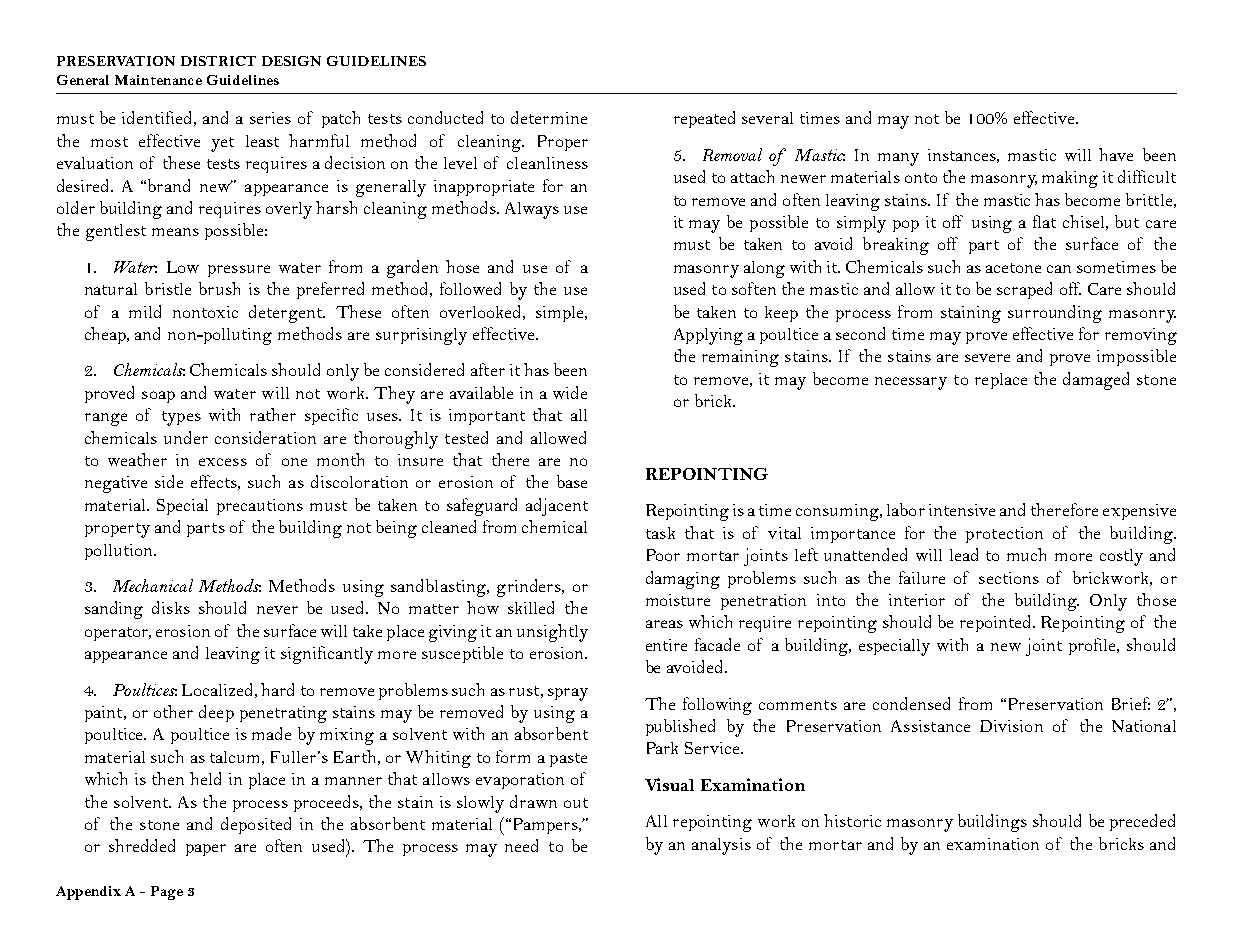 The image size is (1233, 952). Describe the element at coordinates (206, 850) in the image. I see `paper` at that location.
